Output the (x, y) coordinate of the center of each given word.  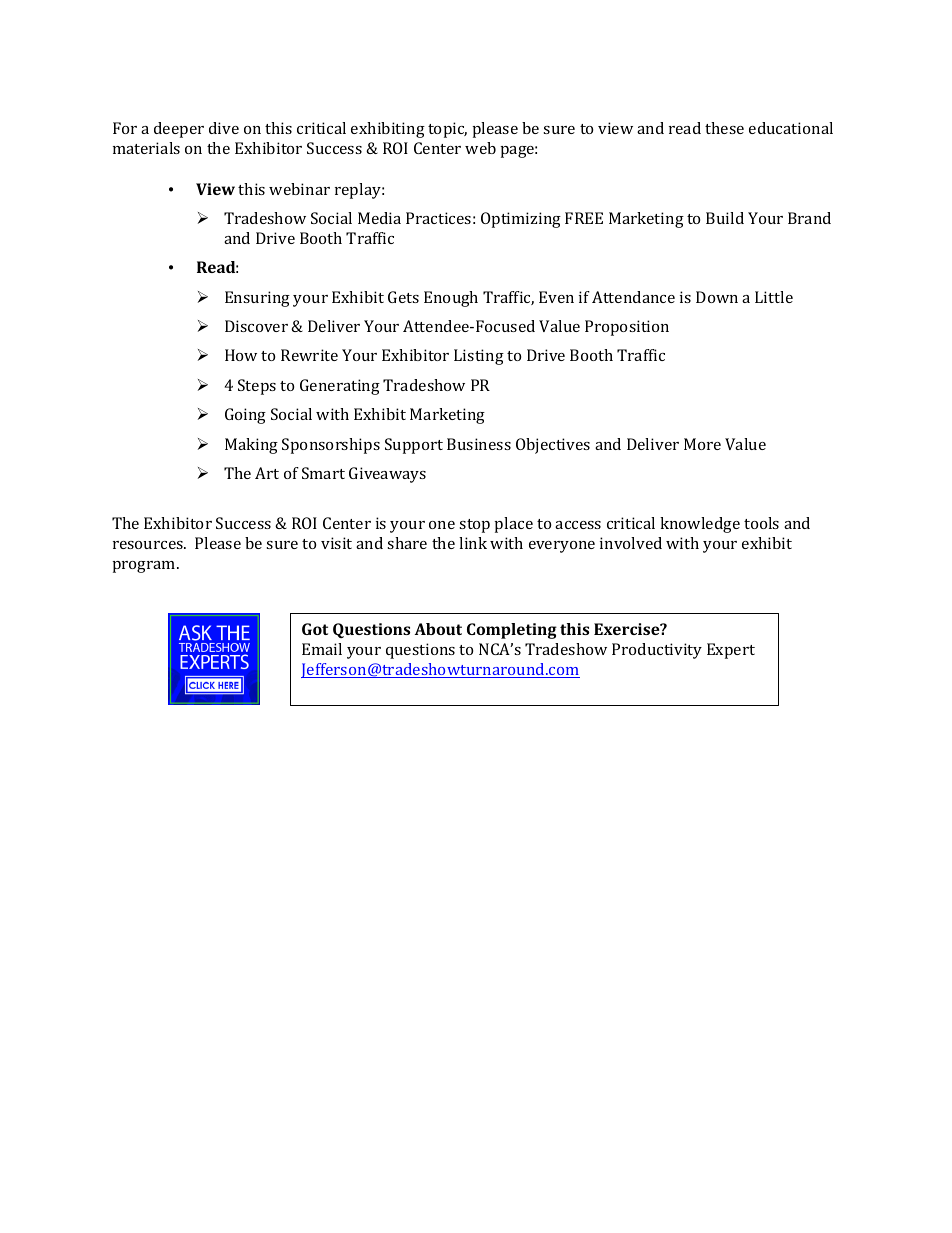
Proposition (627, 328)
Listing (479, 357)
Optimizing (521, 220)
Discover (256, 326)
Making (251, 446)
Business (479, 444)
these (724, 128)
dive (224, 128)
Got (315, 629)
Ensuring (257, 299)
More (702, 444)
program (145, 567)
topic (447, 130)
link (473, 543)
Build (725, 218)
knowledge (700, 525)
